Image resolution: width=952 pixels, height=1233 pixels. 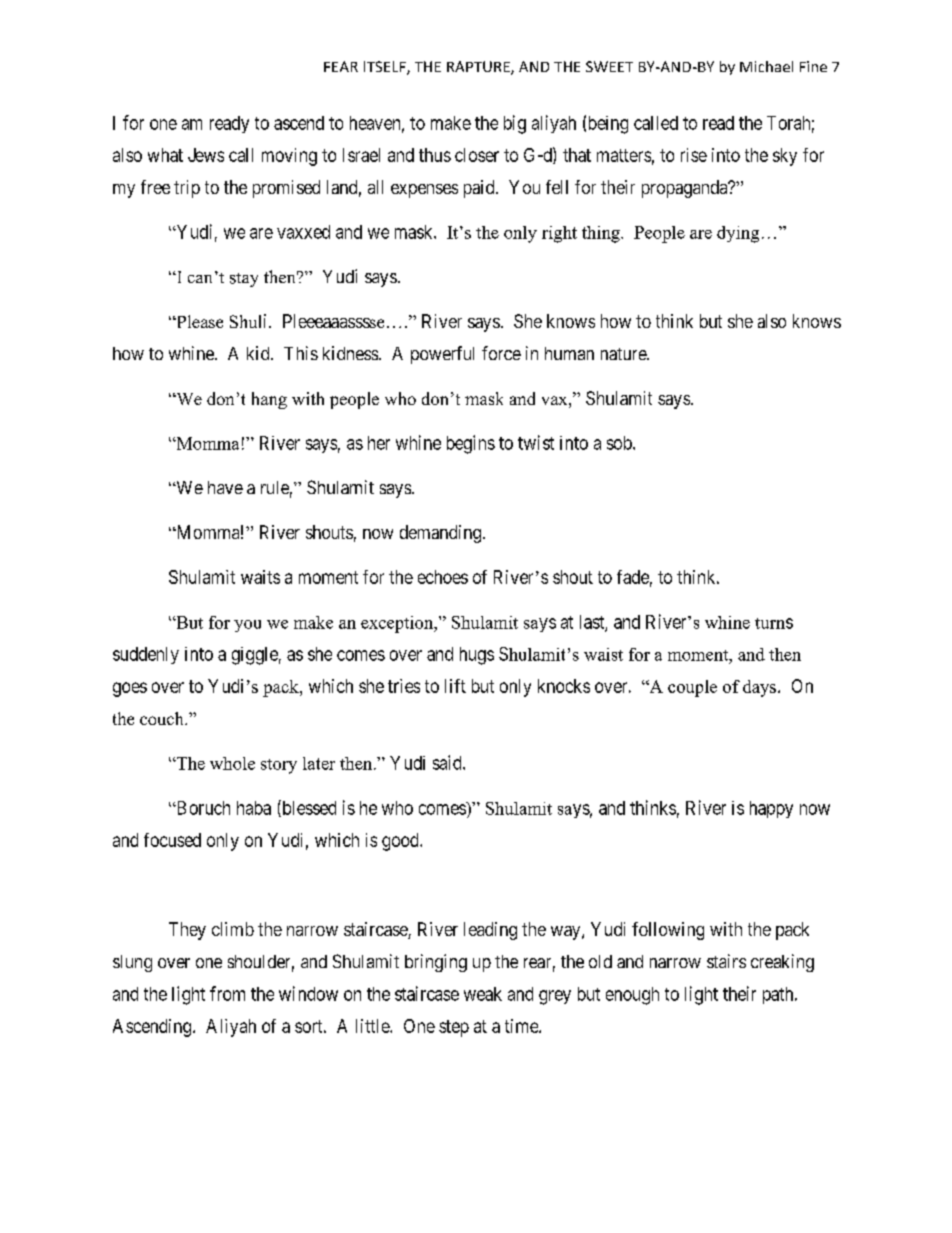 What do you see at coordinates (227, 993) in the document?
I see `from` at bounding box center [227, 993].
